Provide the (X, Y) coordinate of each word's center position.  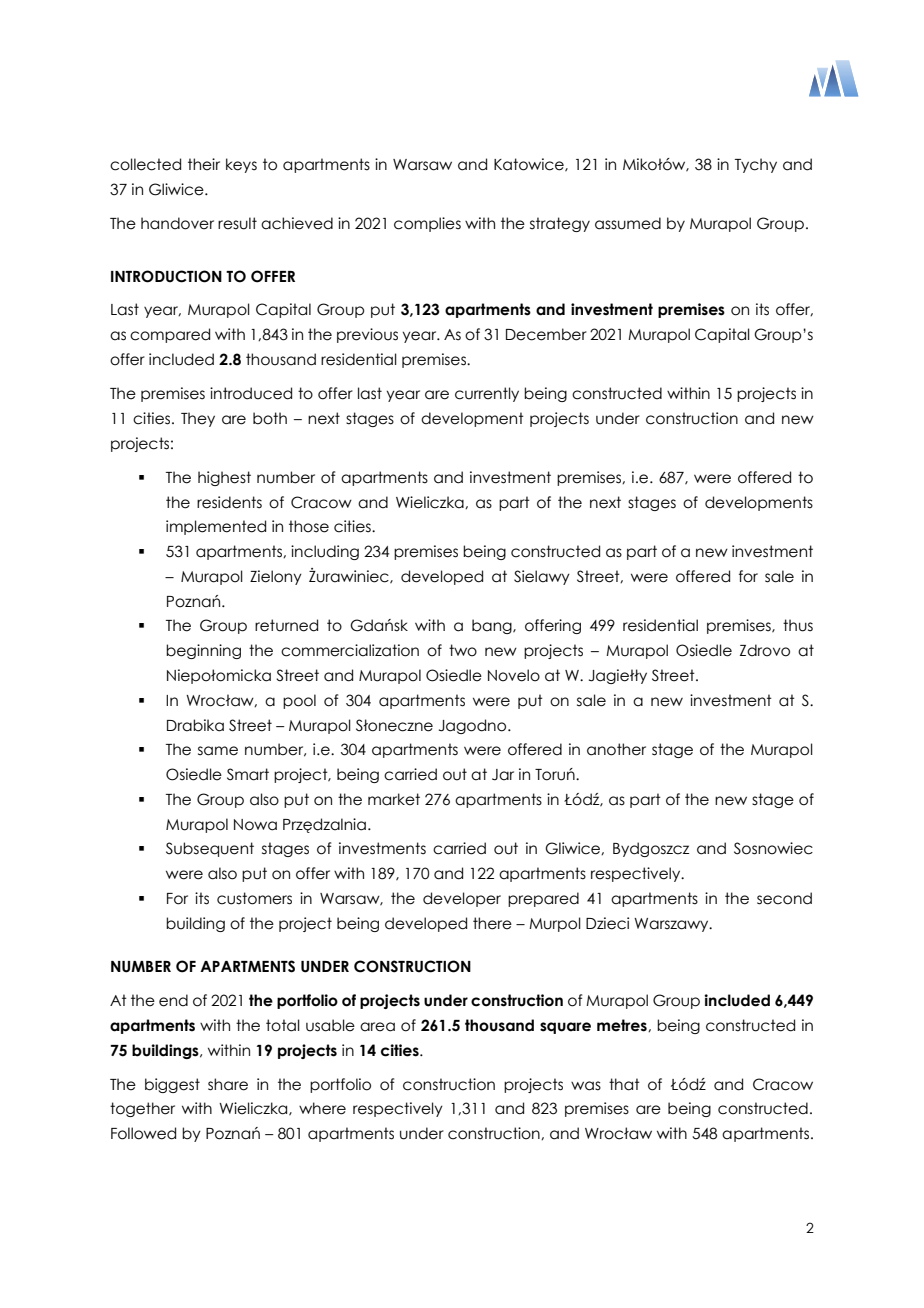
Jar (503, 775)
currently (487, 394)
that (624, 1084)
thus (798, 625)
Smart (248, 774)
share (228, 1084)
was (586, 1086)
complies (427, 224)
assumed (628, 223)
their (204, 164)
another (616, 749)
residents (229, 502)
